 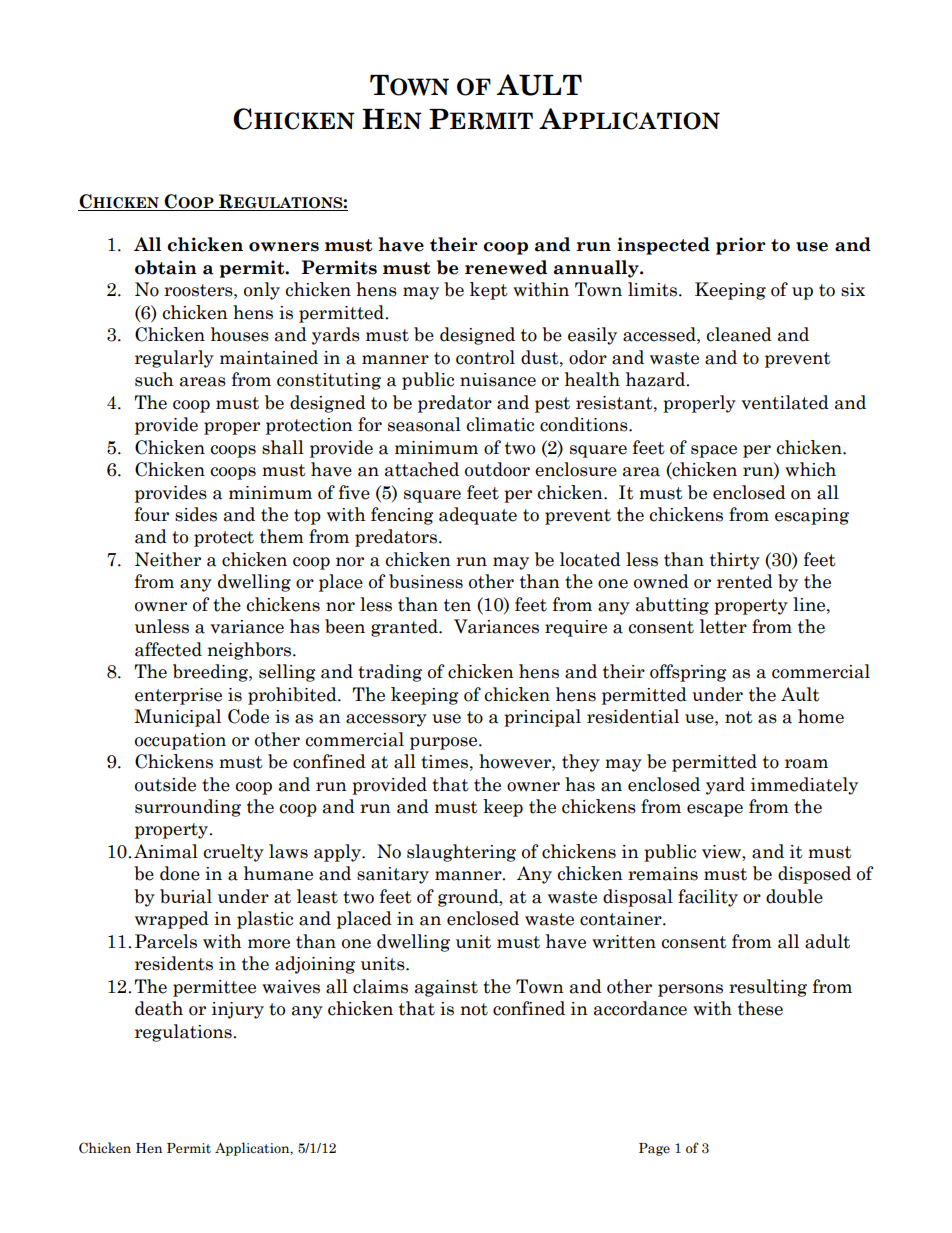 What do you see at coordinates (741, 246) in the screenshot?
I see `prior` at bounding box center [741, 246].
